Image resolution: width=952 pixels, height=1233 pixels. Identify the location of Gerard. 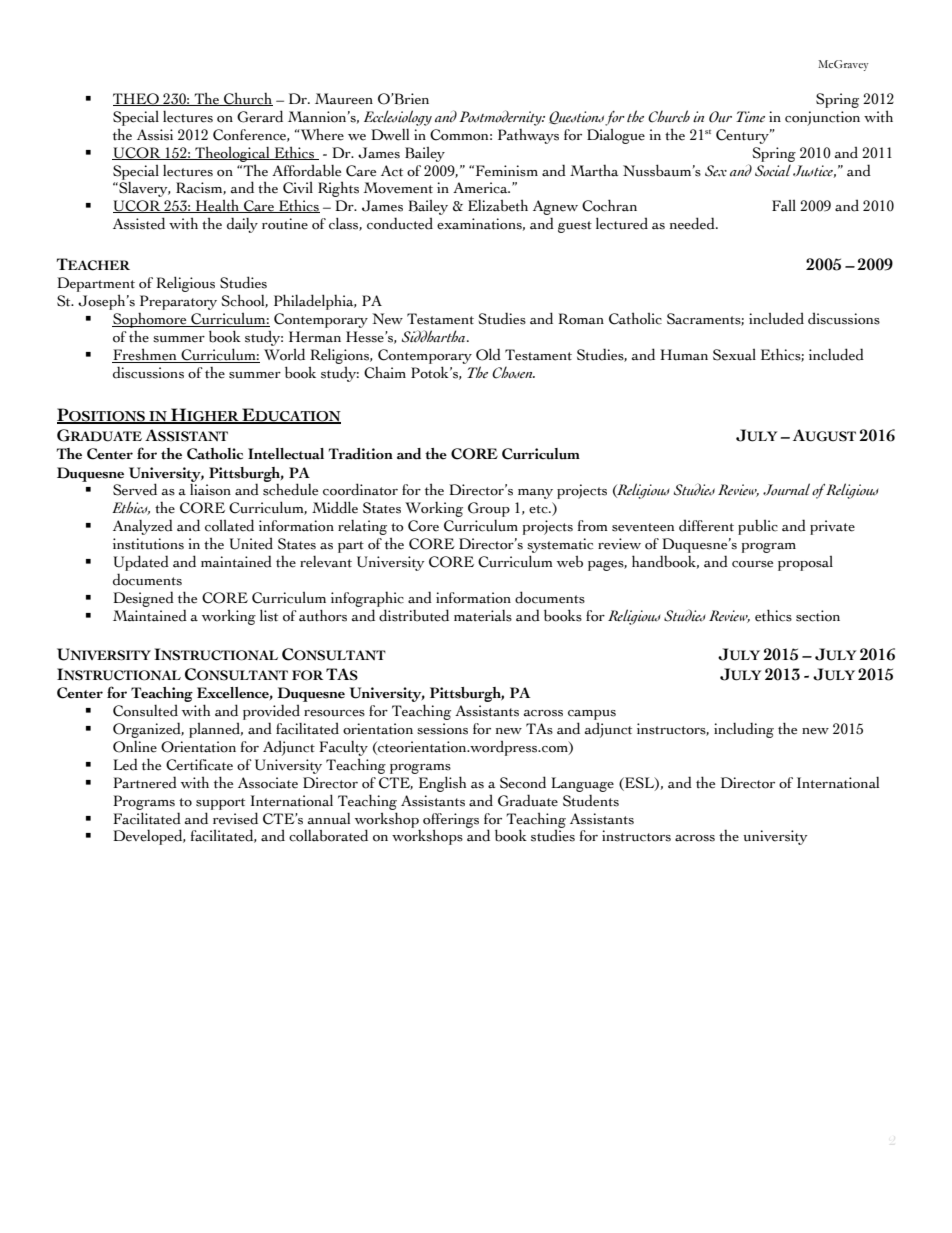
(260, 116).
